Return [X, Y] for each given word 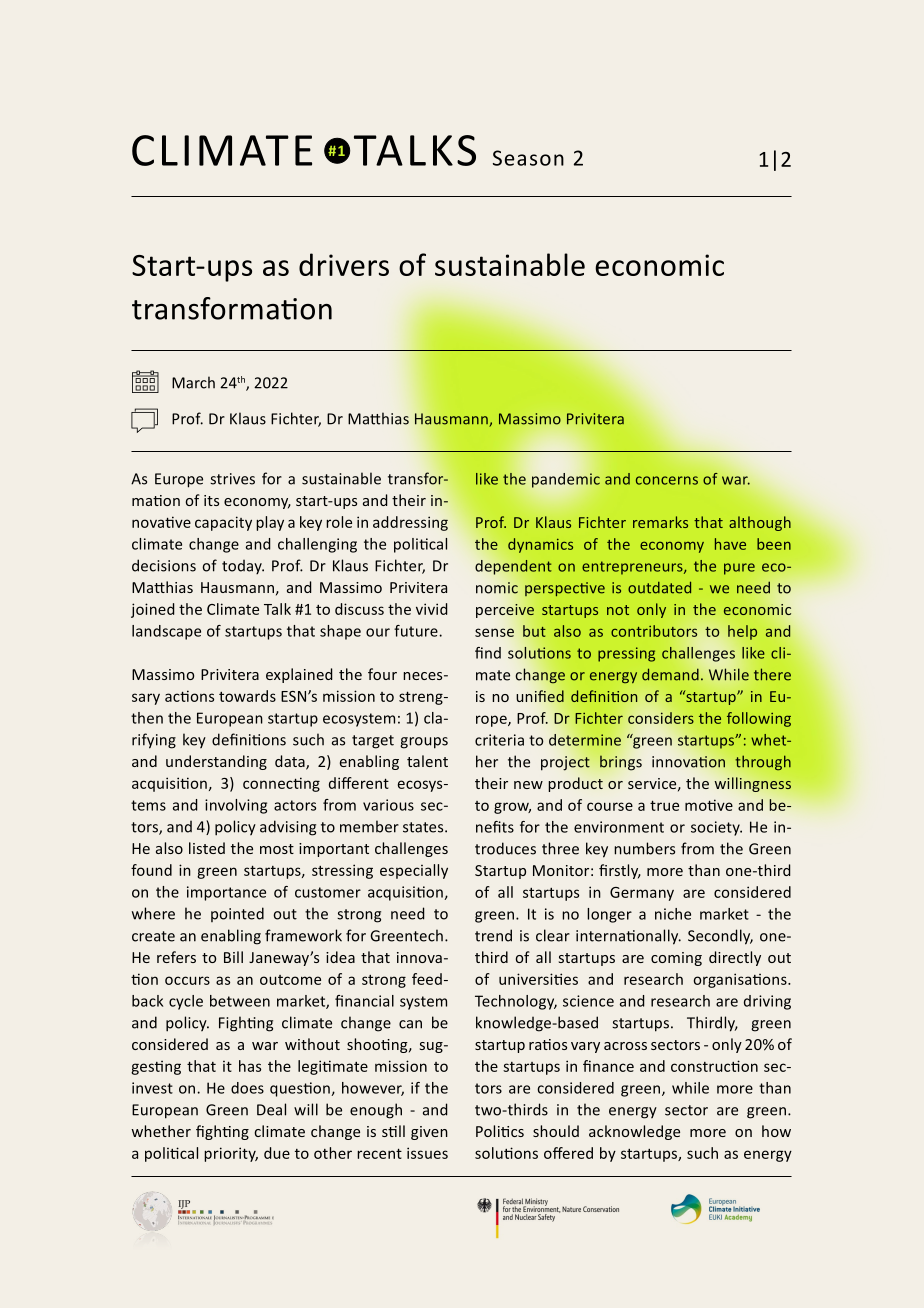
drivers [344, 264]
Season [528, 158]
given [429, 1133]
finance [608, 1066]
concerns [667, 480]
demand [670, 674]
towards [247, 696]
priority [231, 1154]
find [488, 653]
